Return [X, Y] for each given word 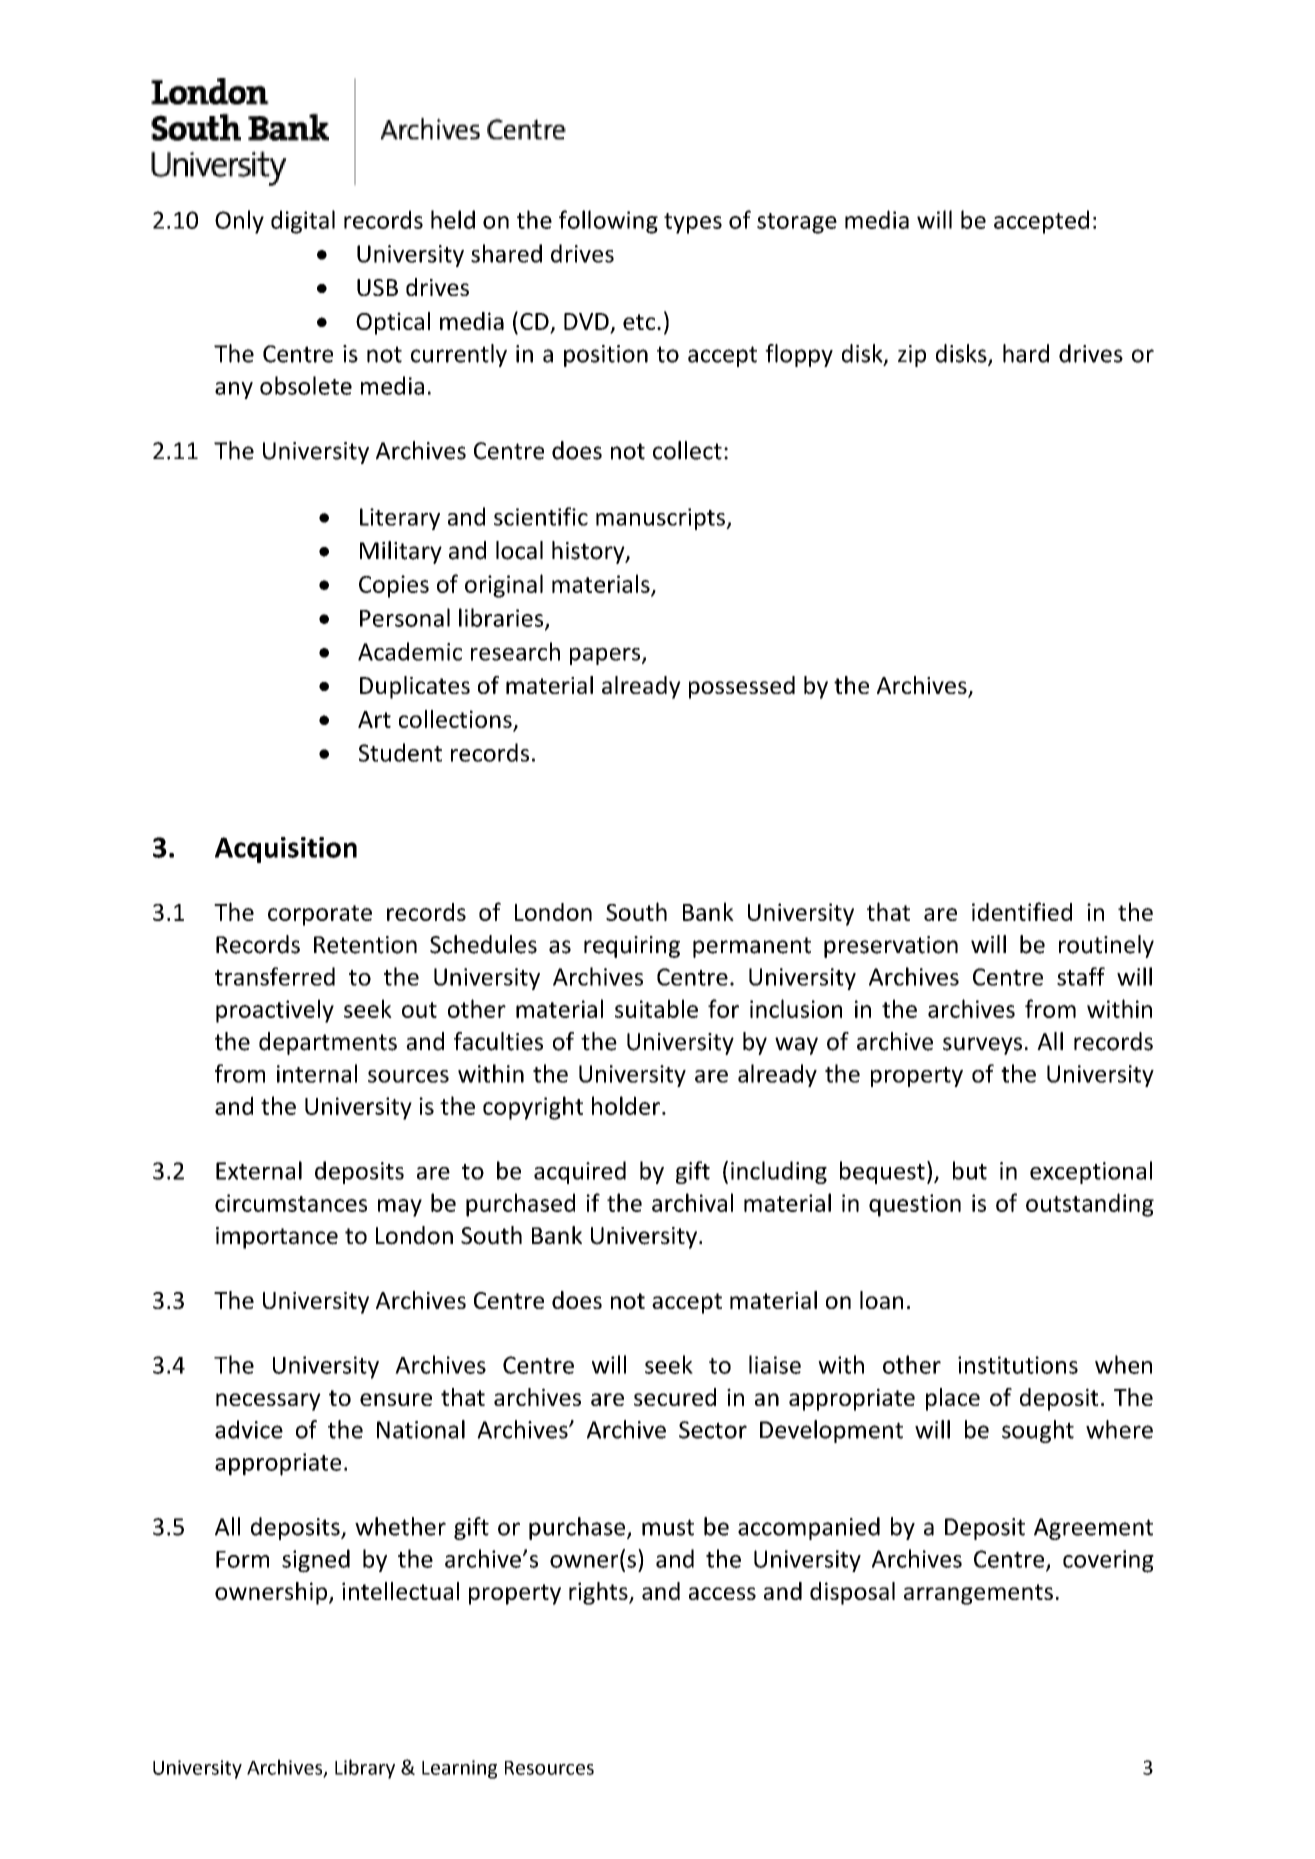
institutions [1018, 1365]
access [722, 1593]
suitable [656, 1008]
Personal [405, 617]
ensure [396, 1399]
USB [377, 287]
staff [1081, 976]
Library [365, 1769]
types [693, 223]
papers [606, 656]
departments [328, 1043]
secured [675, 1397]
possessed [742, 687]
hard [1026, 353]
